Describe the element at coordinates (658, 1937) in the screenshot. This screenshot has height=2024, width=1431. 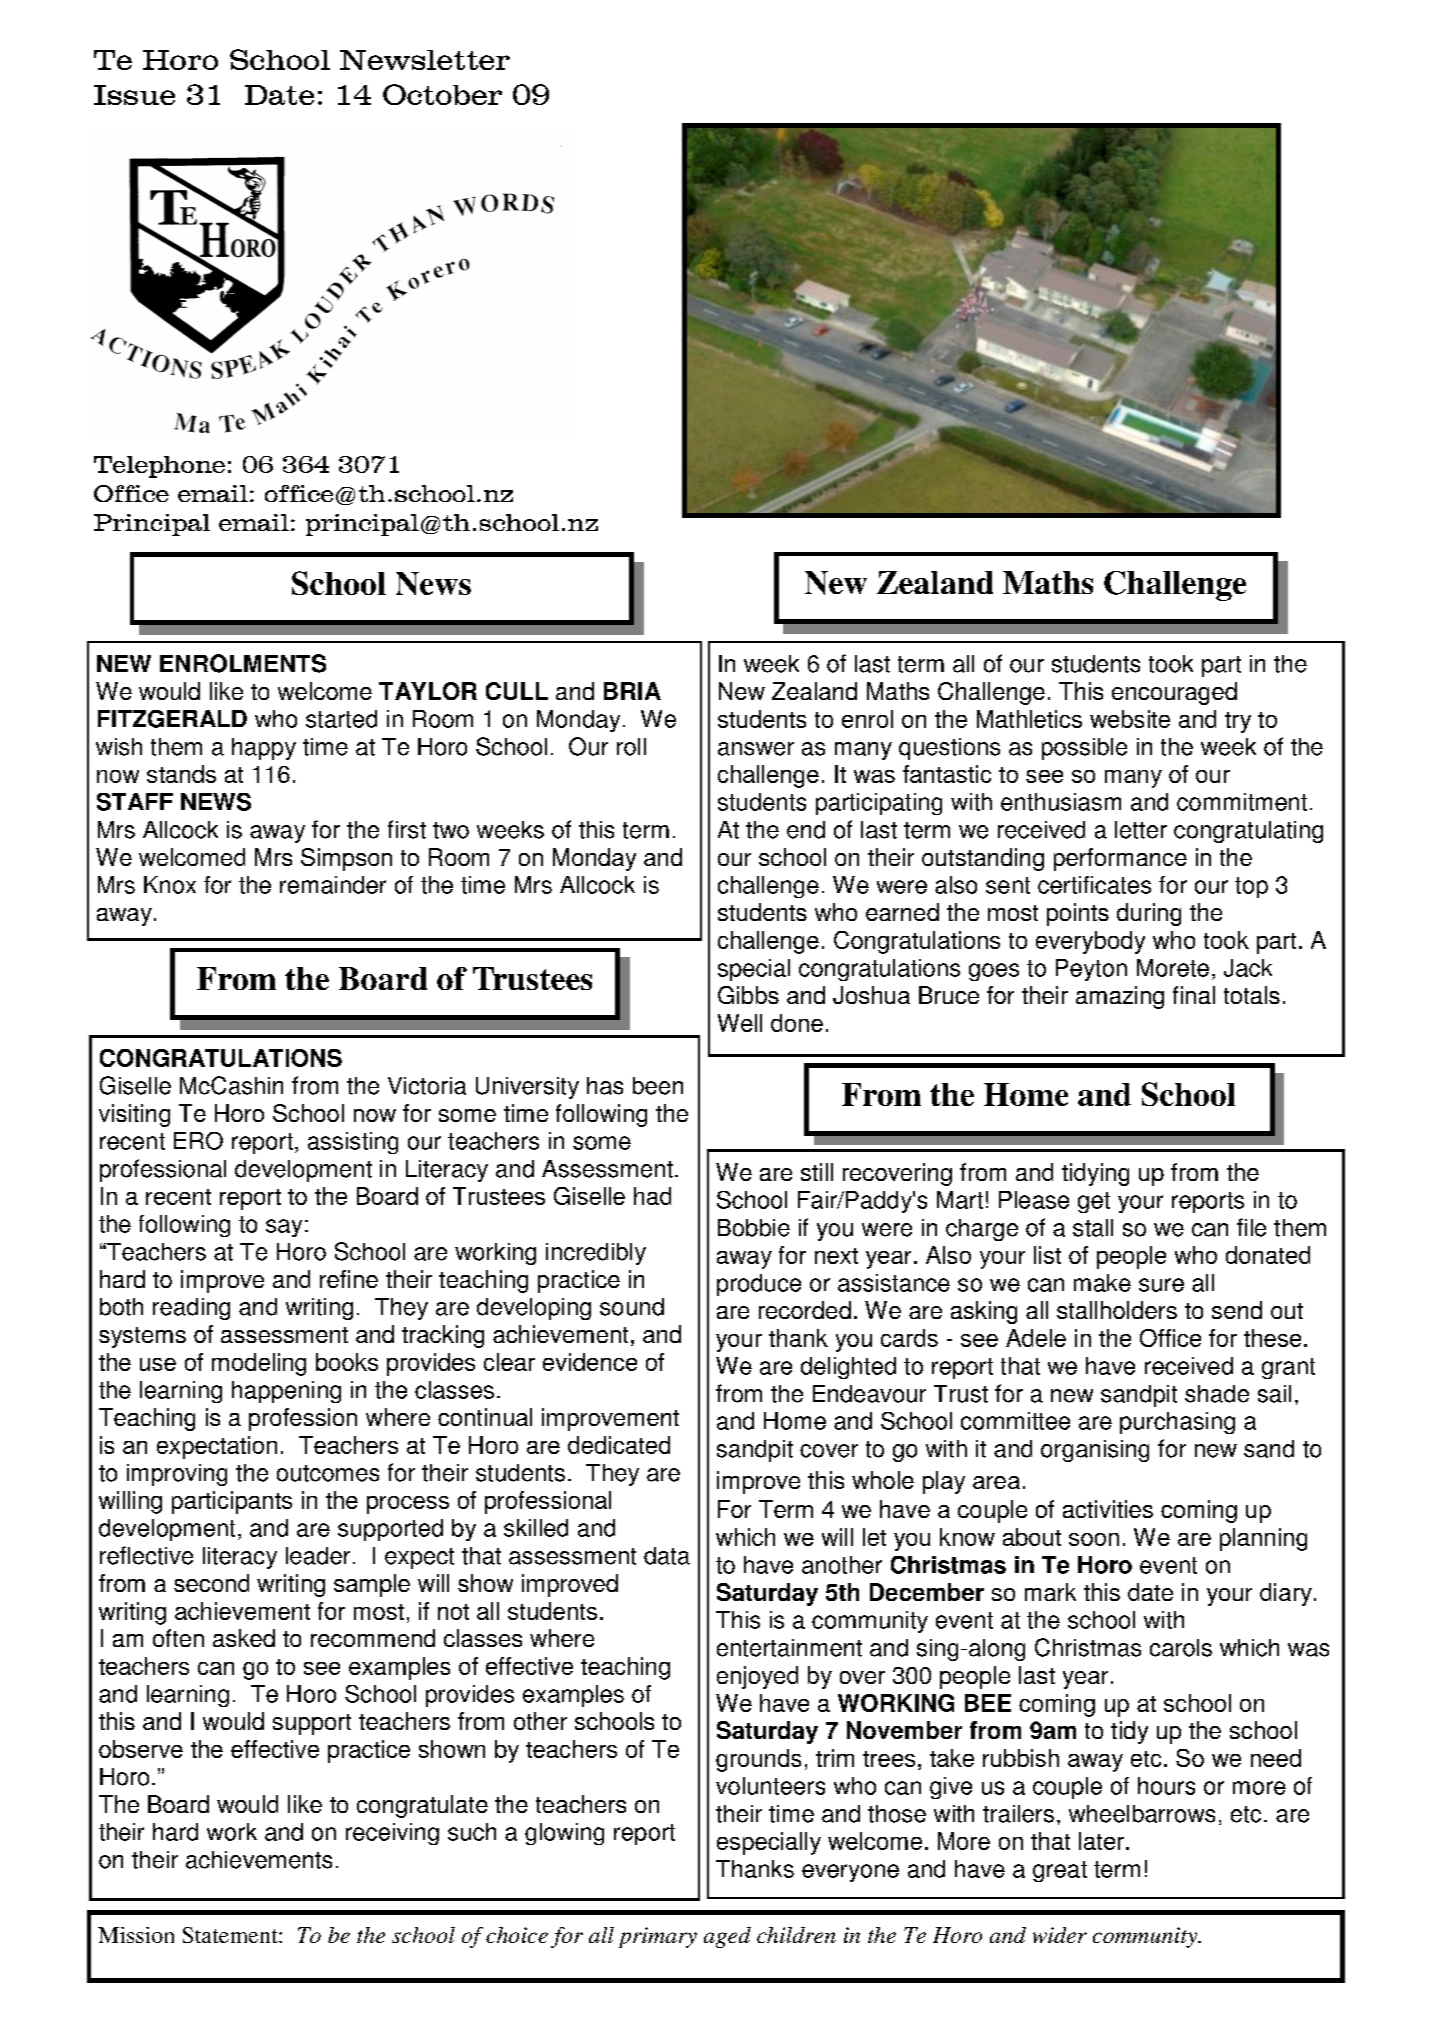
I see `primary` at that location.
